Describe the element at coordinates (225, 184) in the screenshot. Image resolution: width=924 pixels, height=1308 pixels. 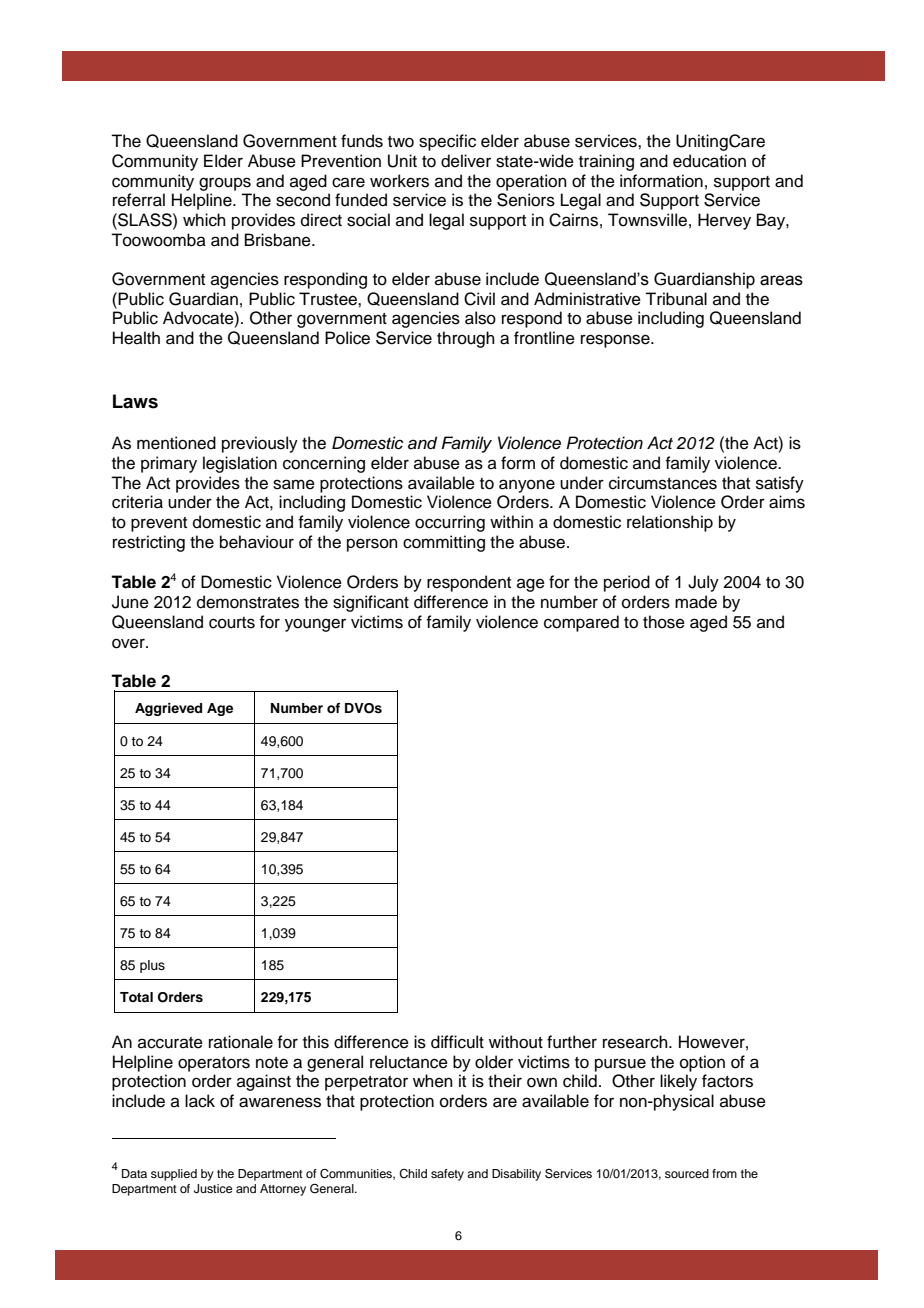
I see `groups` at that location.
